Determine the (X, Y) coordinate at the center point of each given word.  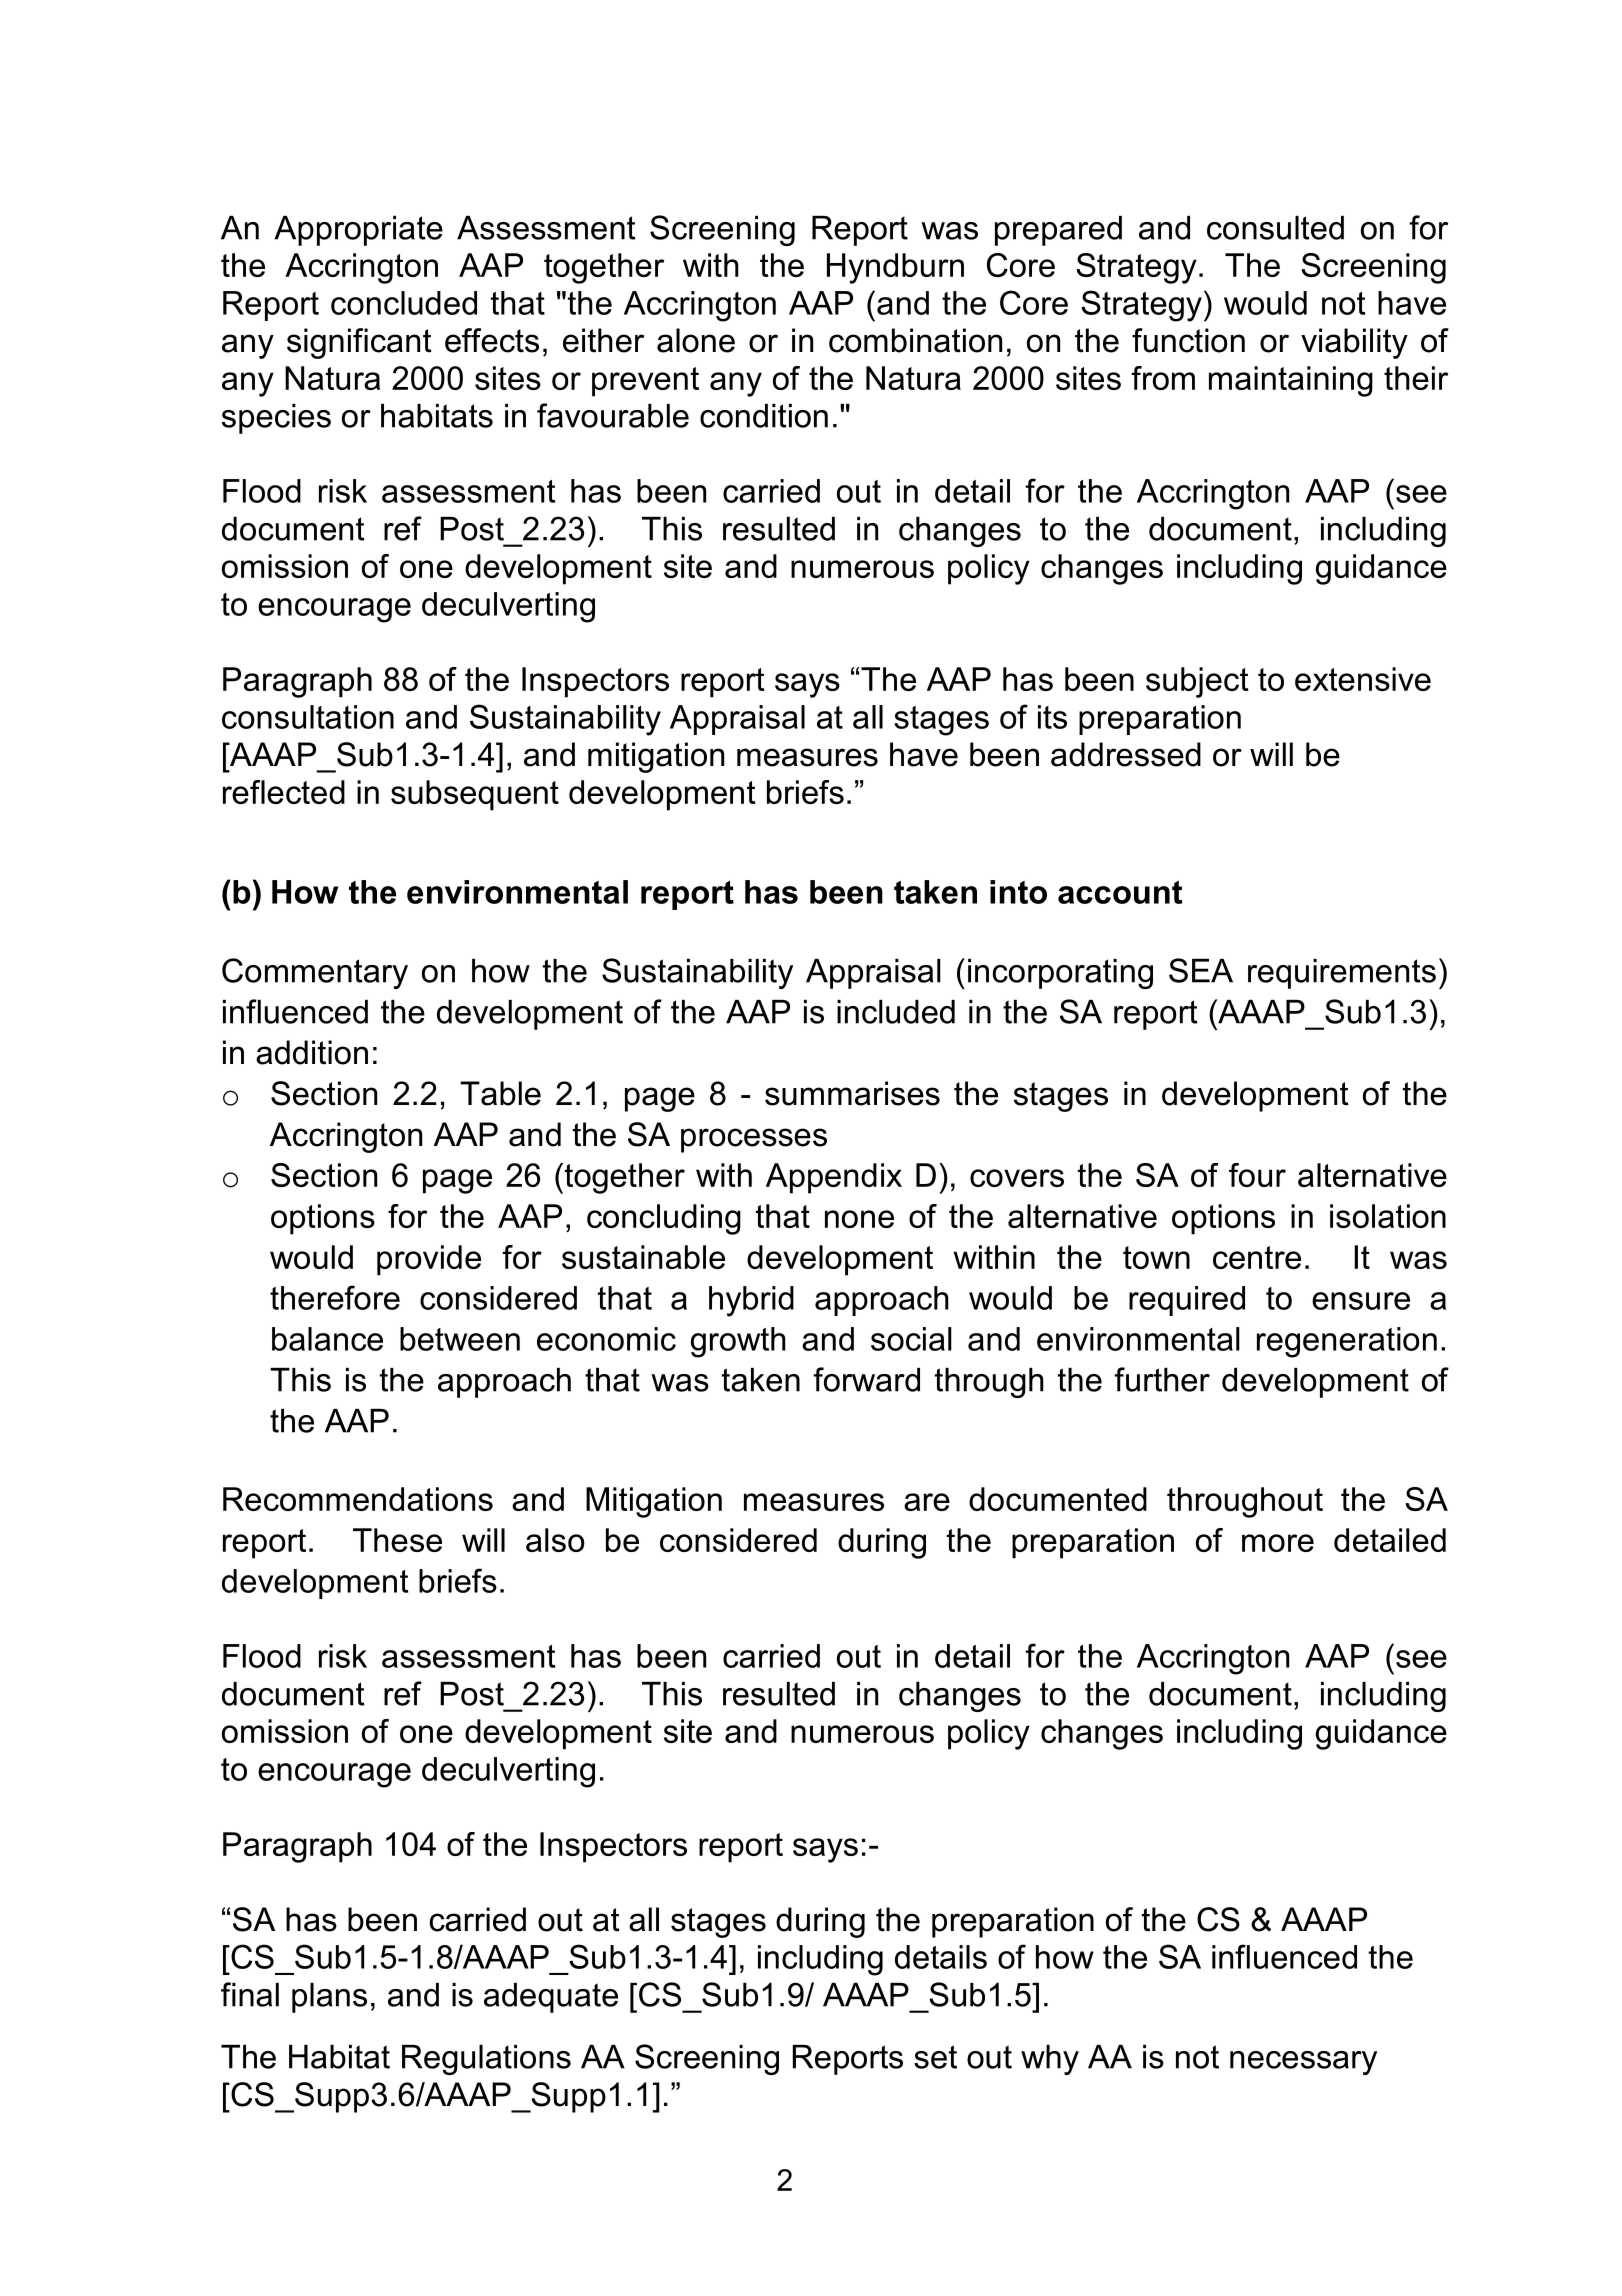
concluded (404, 303)
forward (866, 1379)
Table (500, 1093)
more (1278, 1543)
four (1257, 1175)
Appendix (834, 1178)
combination (915, 340)
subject (1197, 682)
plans (329, 1998)
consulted (1275, 228)
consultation (308, 717)
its (1052, 717)
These (397, 1540)
